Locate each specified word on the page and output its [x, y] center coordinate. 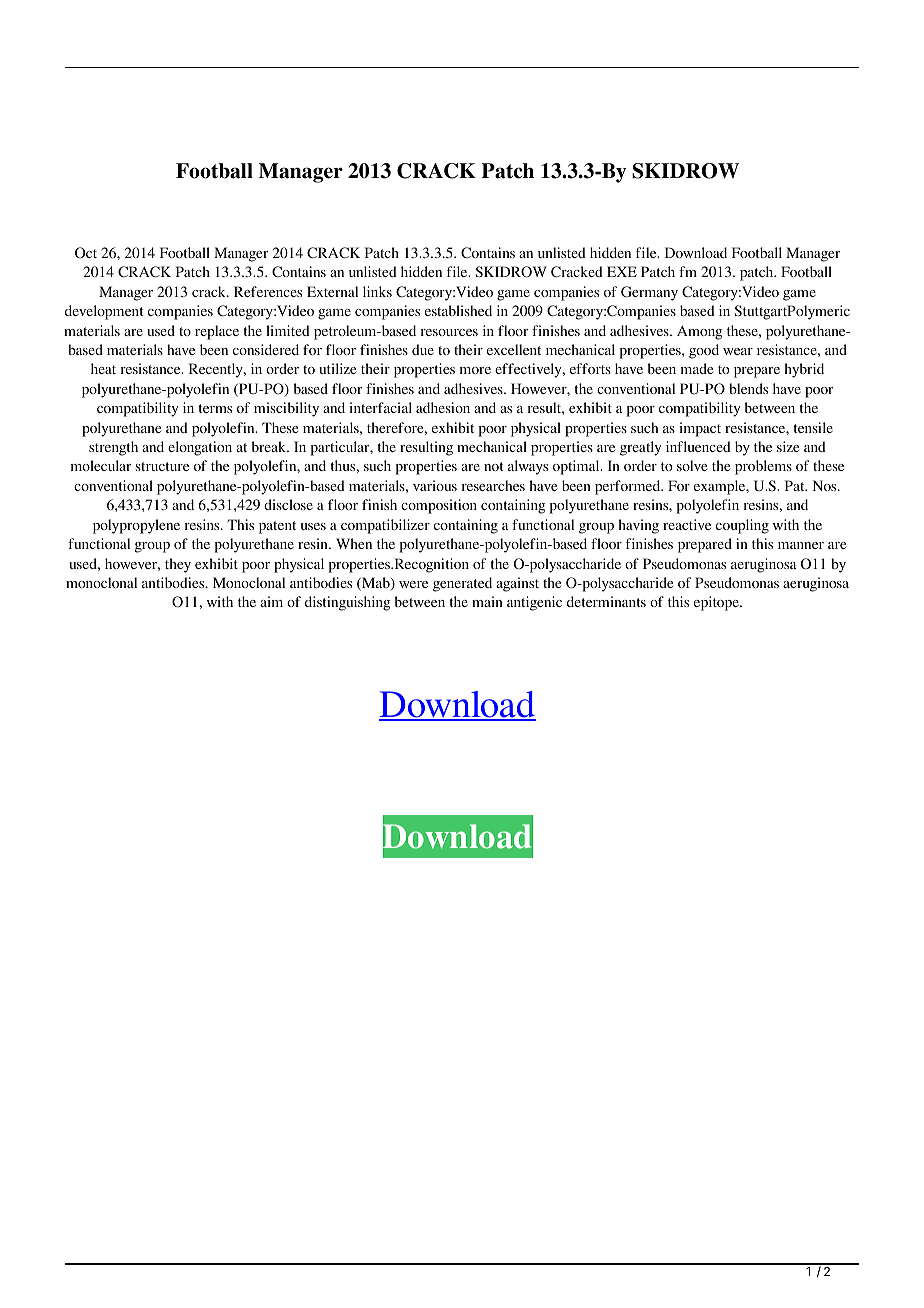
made [697, 368]
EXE [622, 271]
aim [271, 601]
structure [162, 466]
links [377, 291]
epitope [717, 603]
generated [462, 584]
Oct [86, 252]
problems [763, 467]
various [435, 485]
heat [103, 368]
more [475, 370]
